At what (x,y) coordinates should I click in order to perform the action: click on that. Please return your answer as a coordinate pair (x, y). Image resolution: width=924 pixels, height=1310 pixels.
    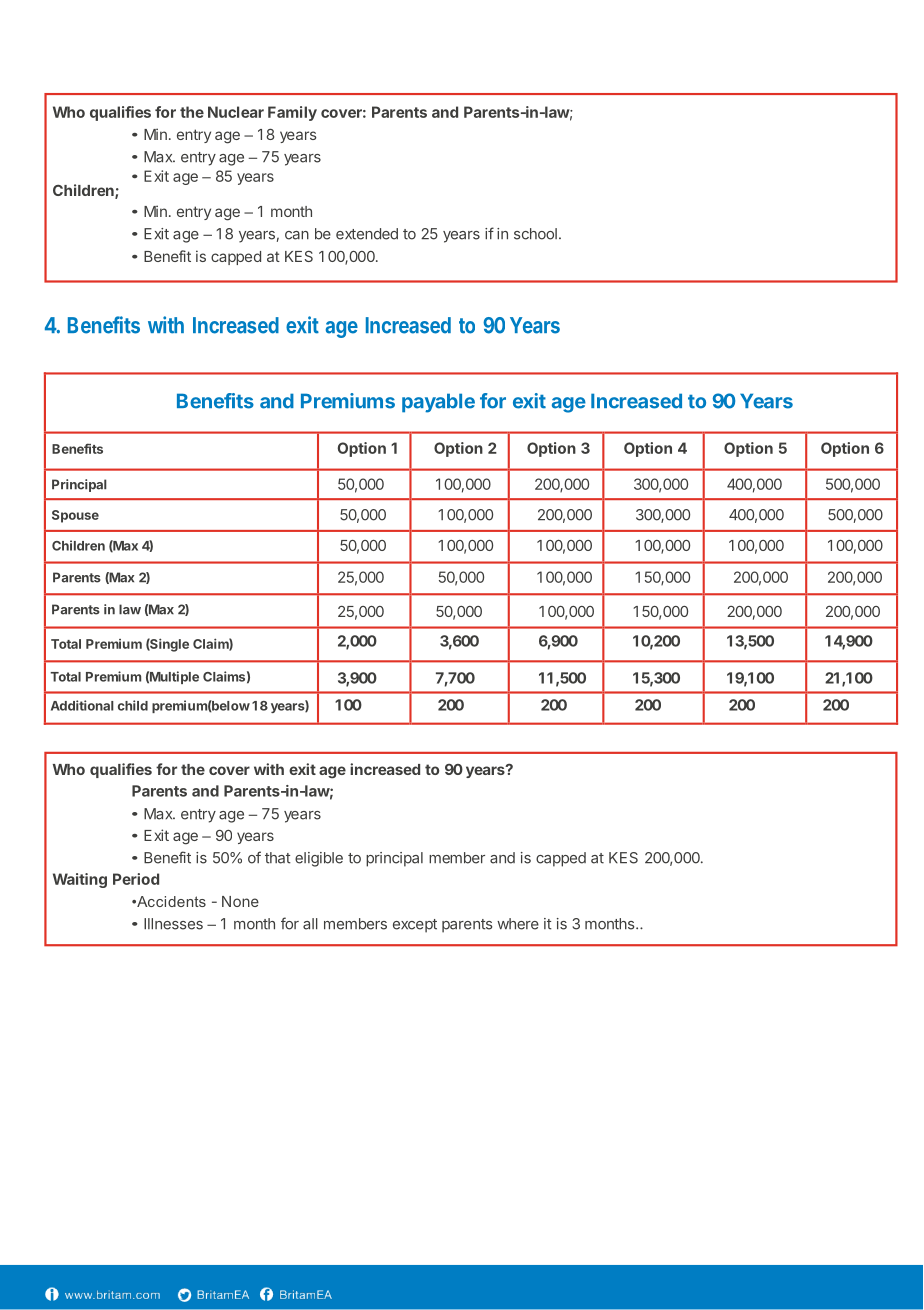
    Looking at the image, I should click on (278, 858).
